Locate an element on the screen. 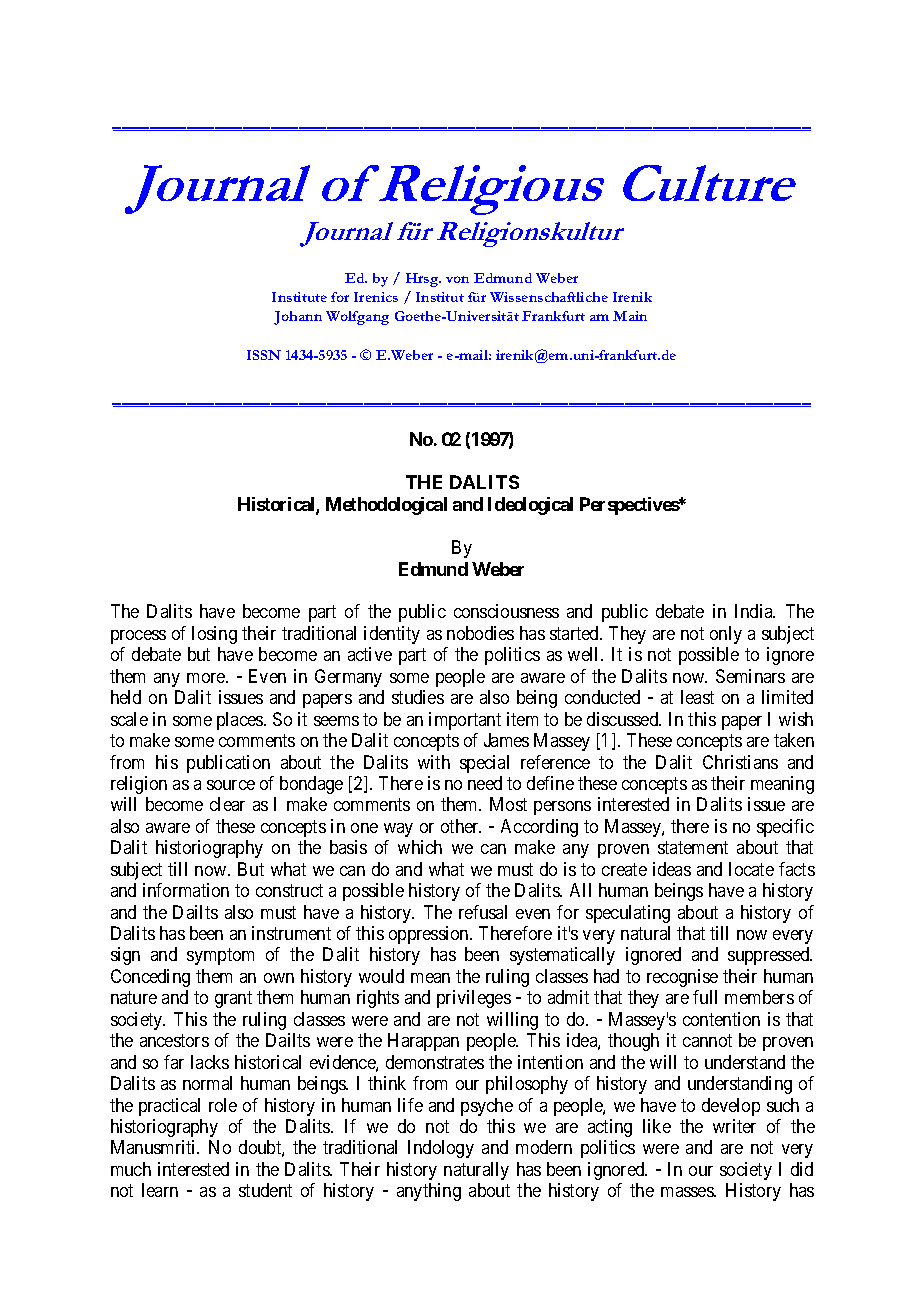  suppressed is located at coordinates (770, 956).
